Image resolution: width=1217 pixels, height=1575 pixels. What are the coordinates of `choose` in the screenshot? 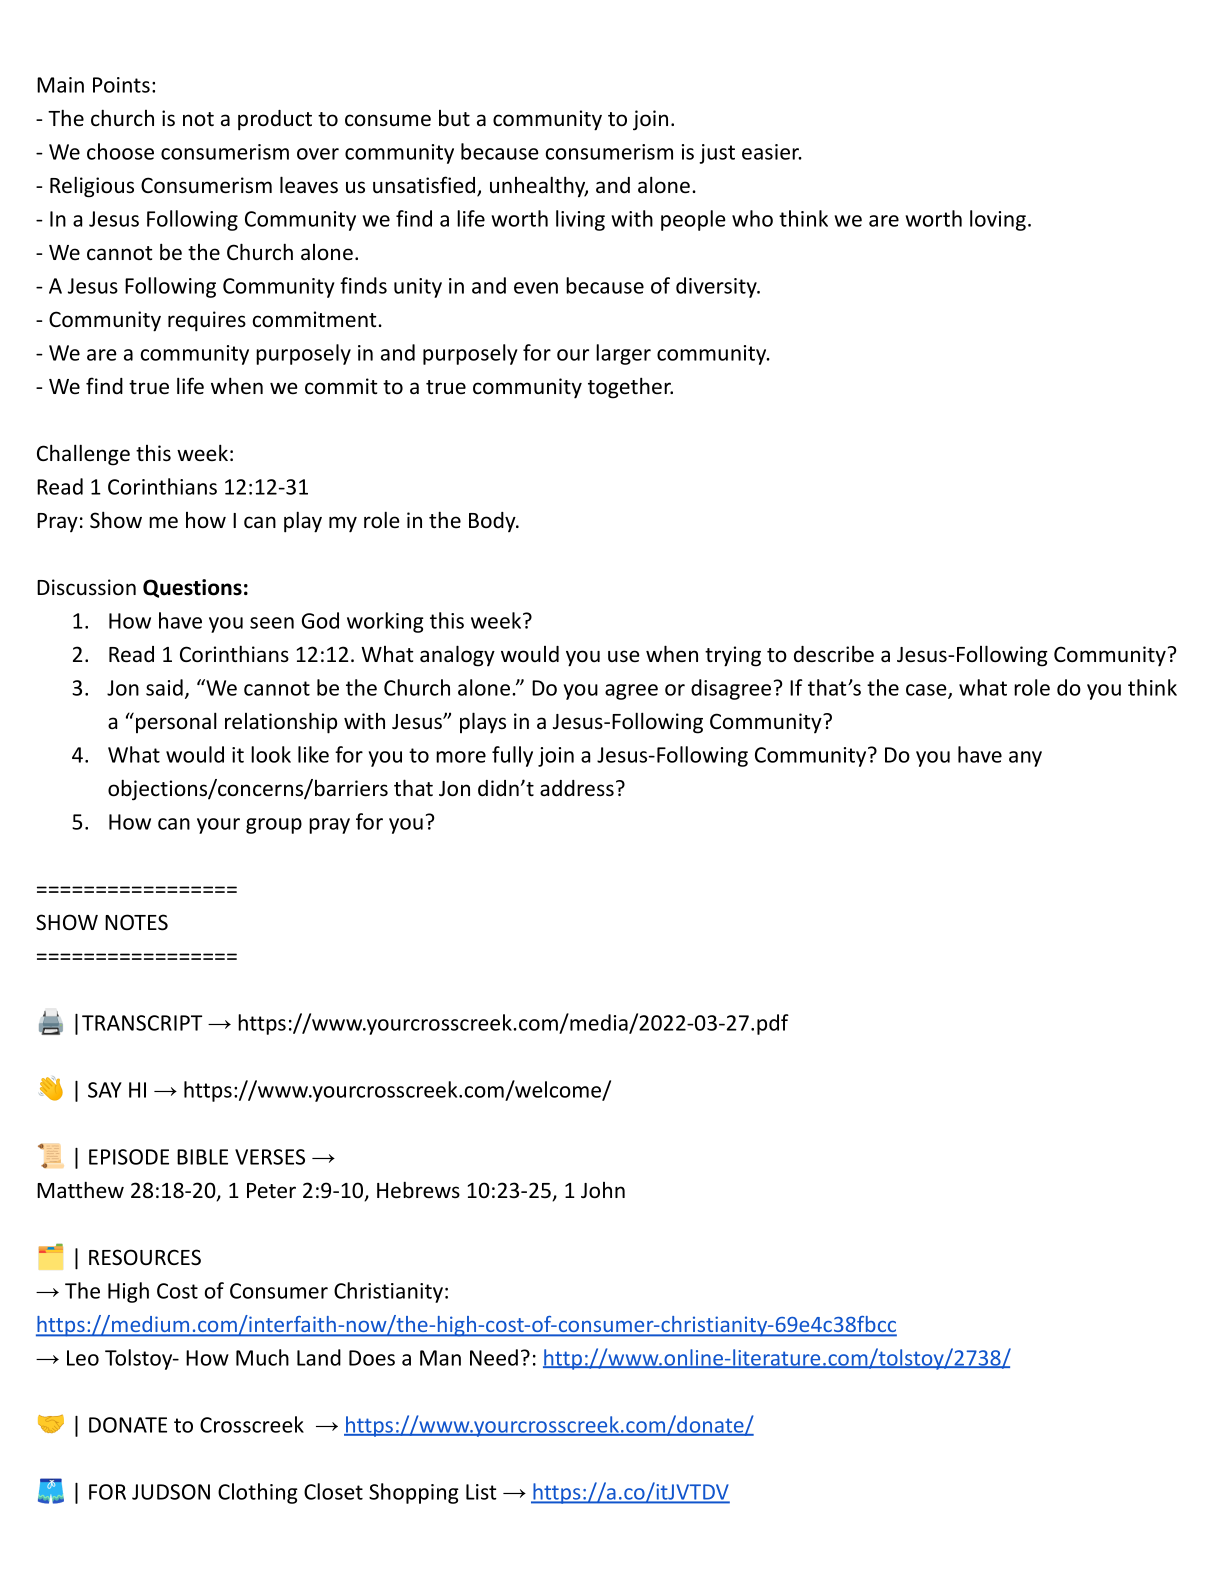 It's located at (120, 151).
